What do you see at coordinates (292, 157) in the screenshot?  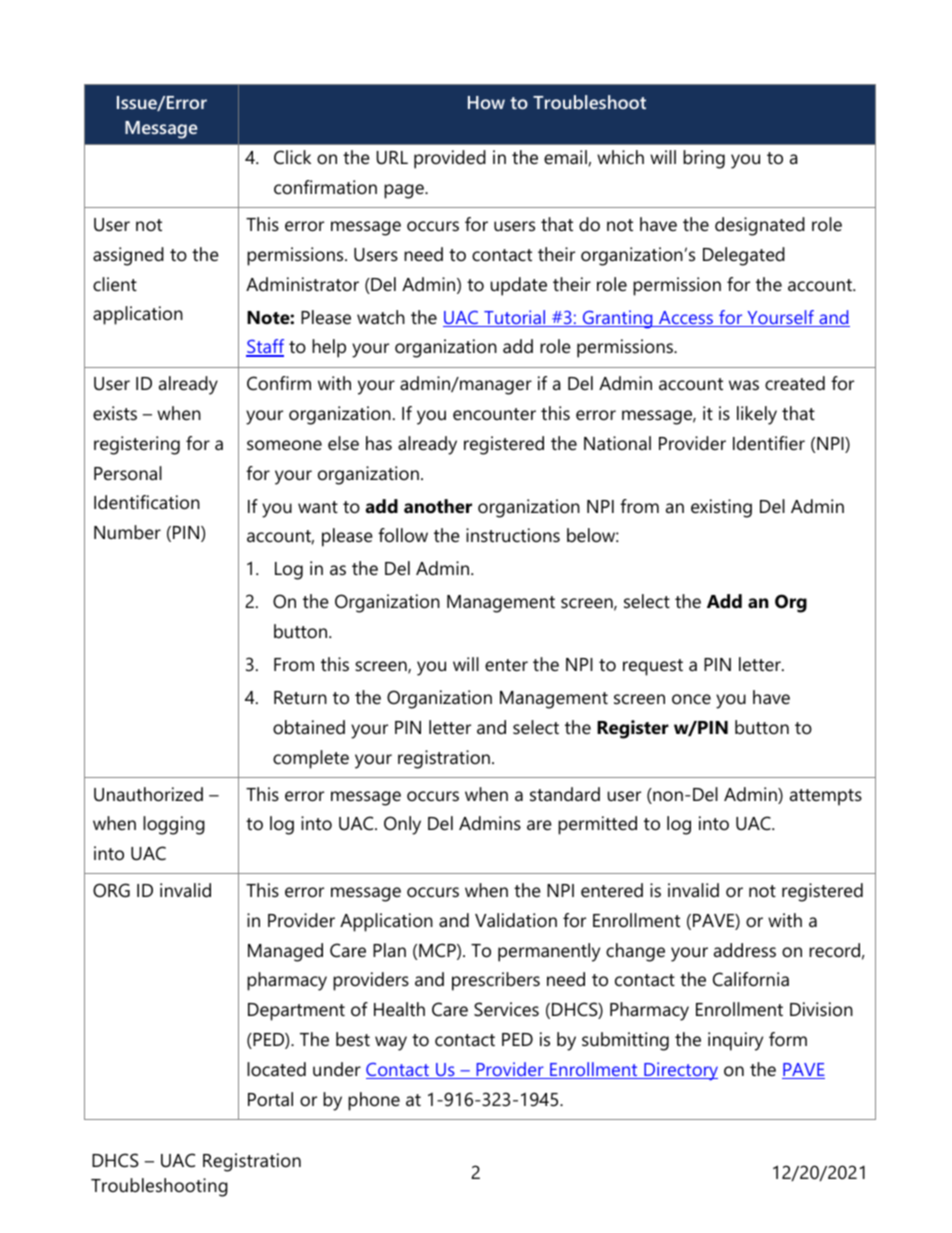 I see `Click` at bounding box center [292, 157].
